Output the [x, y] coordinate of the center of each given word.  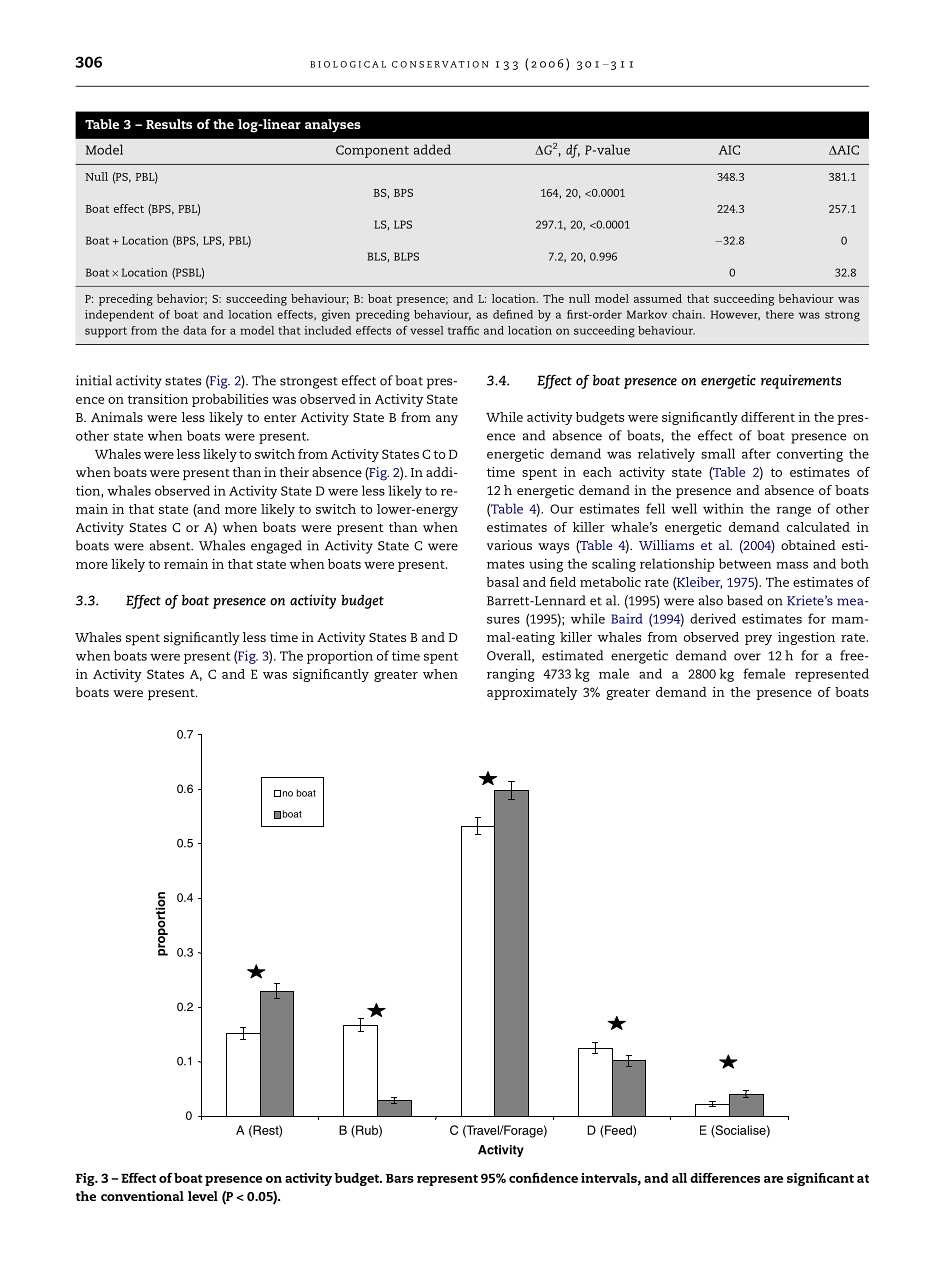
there [780, 314]
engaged [276, 547]
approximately [532, 693]
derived [713, 618]
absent [171, 545]
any [447, 420]
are [773, 1179]
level [203, 1196]
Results [169, 124]
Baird [627, 618]
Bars [400, 1178]
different [768, 417]
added [432, 149]
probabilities [230, 400]
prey [758, 640]
